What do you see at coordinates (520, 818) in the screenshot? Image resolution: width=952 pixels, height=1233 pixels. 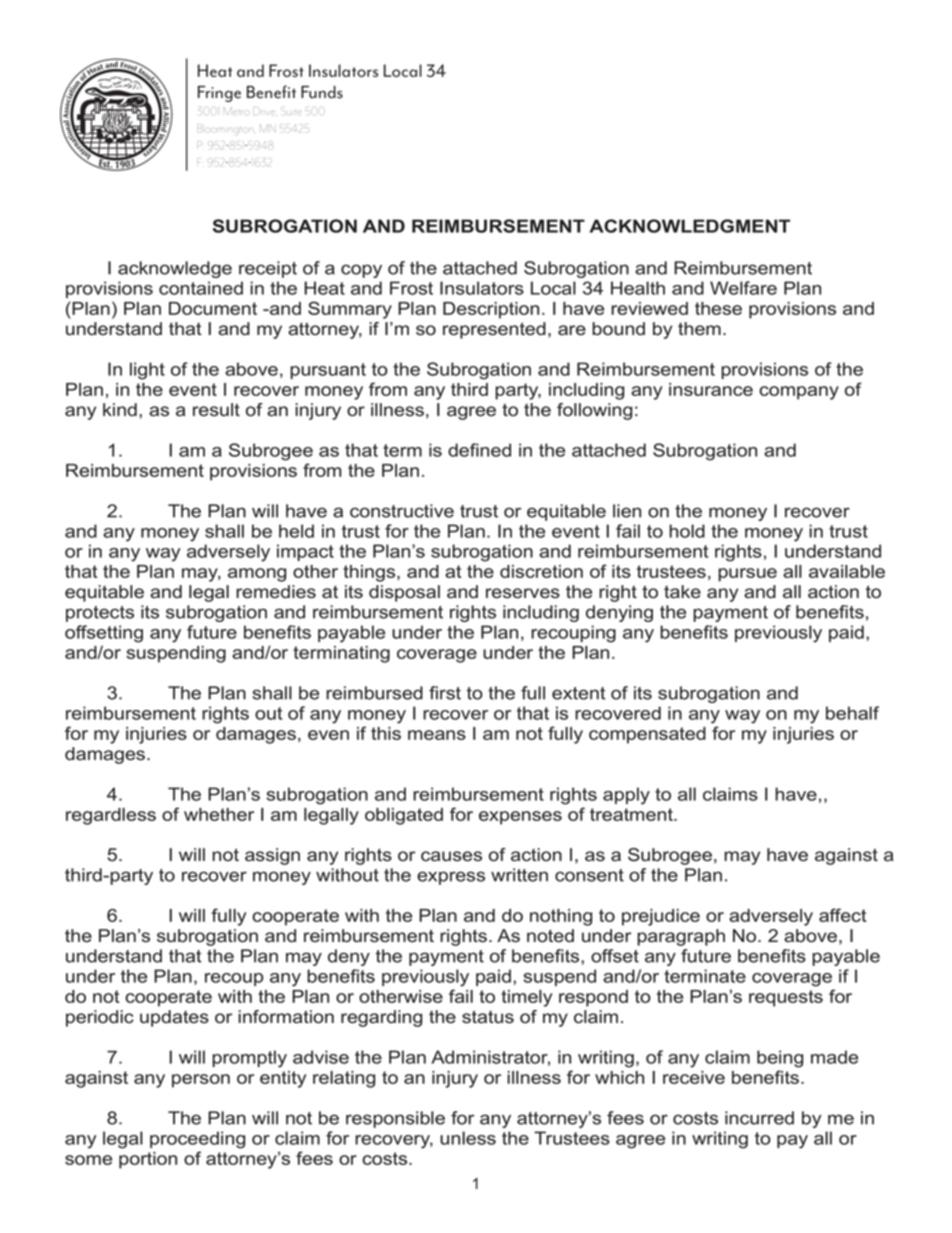 I see `expenses` at bounding box center [520, 818].
